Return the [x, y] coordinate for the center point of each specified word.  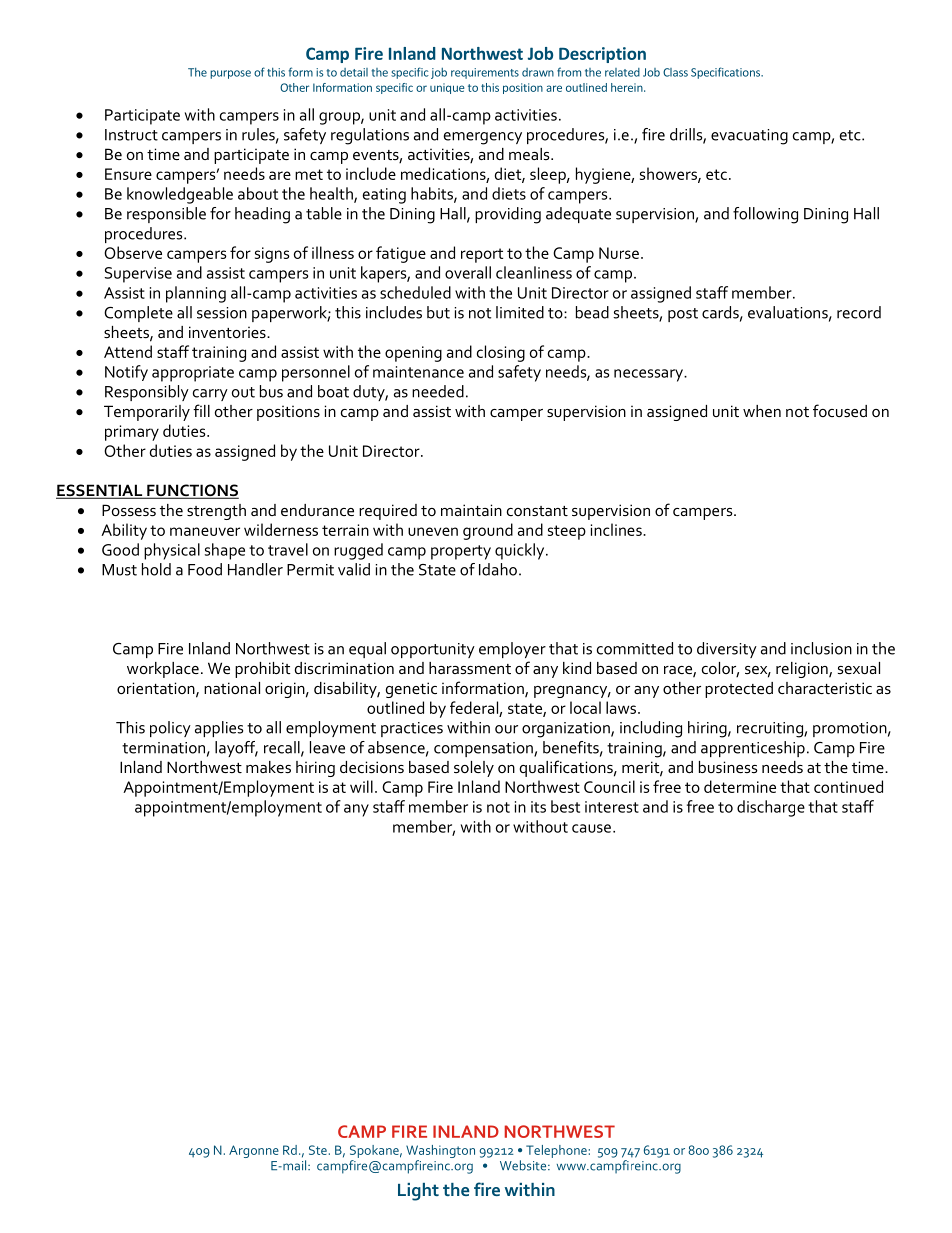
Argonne [254, 1151]
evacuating [749, 137]
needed [438, 391]
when [762, 411]
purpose [230, 74]
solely [474, 769]
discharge [771, 808]
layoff [236, 749]
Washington [440, 1153]
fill [201, 410]
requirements [485, 73]
